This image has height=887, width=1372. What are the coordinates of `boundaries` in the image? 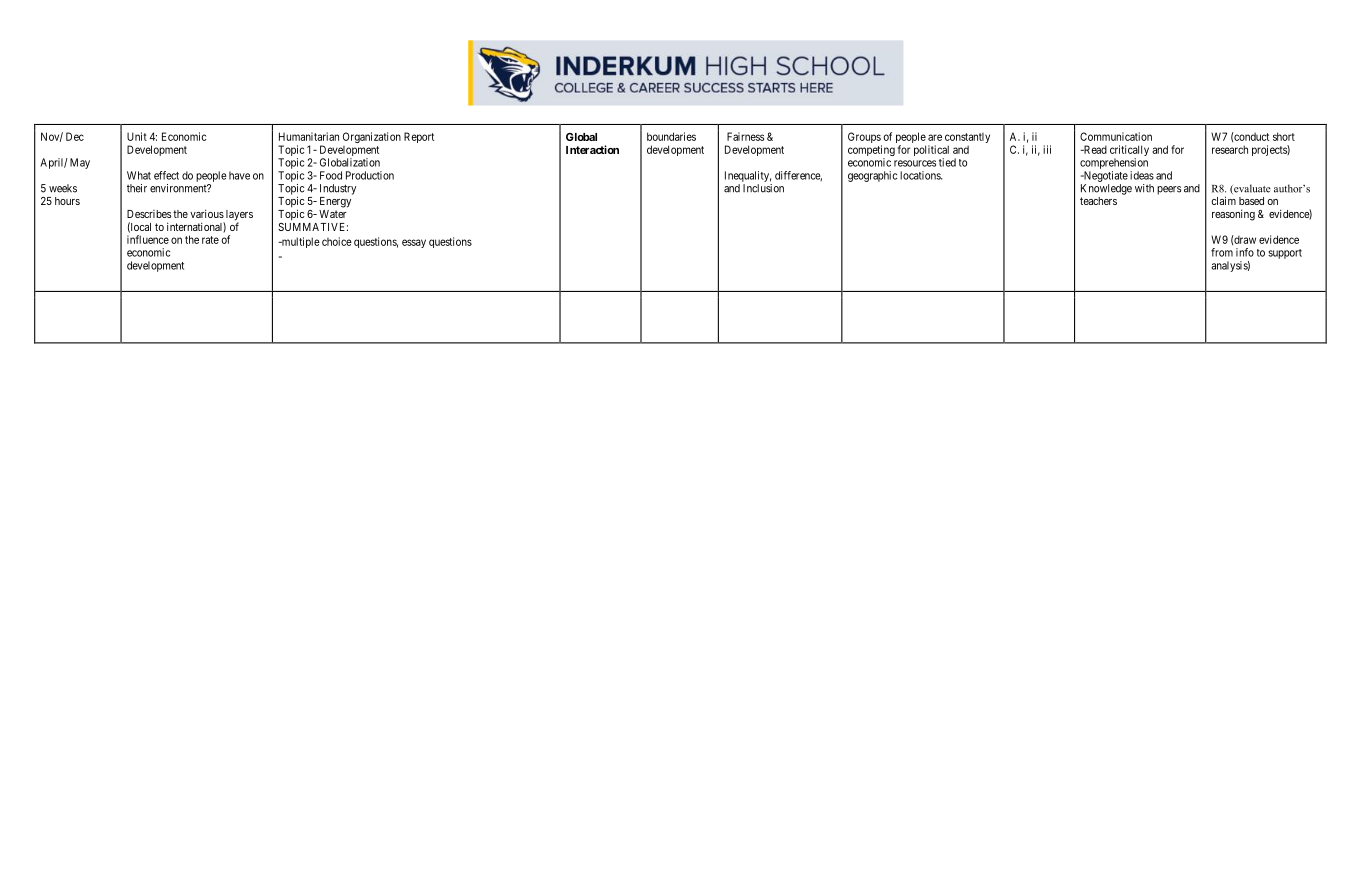 It's located at (671, 136).
